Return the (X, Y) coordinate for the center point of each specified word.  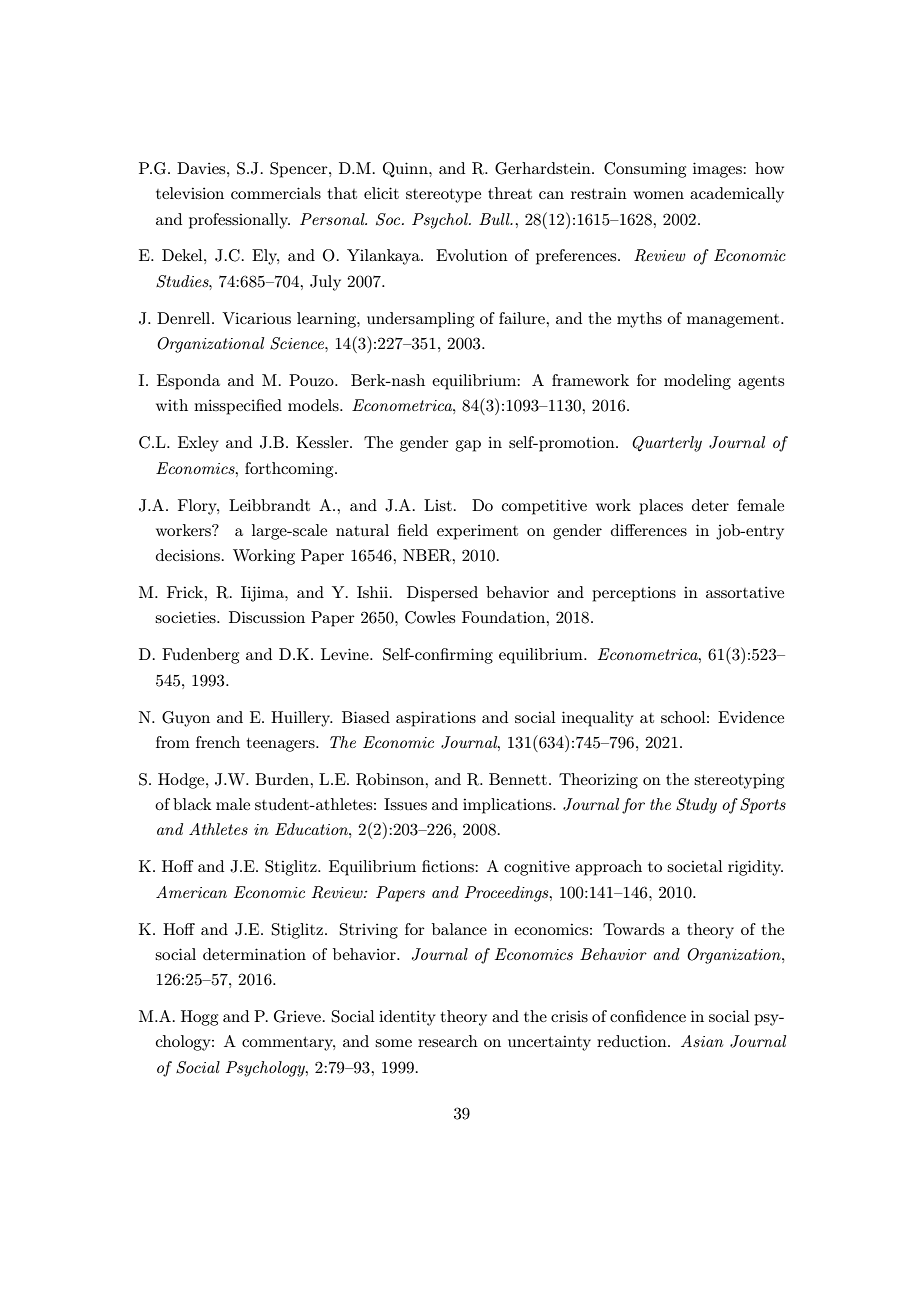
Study (696, 806)
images (718, 170)
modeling (697, 382)
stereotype (443, 196)
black (192, 804)
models (314, 405)
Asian (702, 1041)
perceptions (634, 594)
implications (508, 806)
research (448, 1041)
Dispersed (442, 594)
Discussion (267, 617)
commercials (276, 193)
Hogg (199, 1018)
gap (468, 446)
